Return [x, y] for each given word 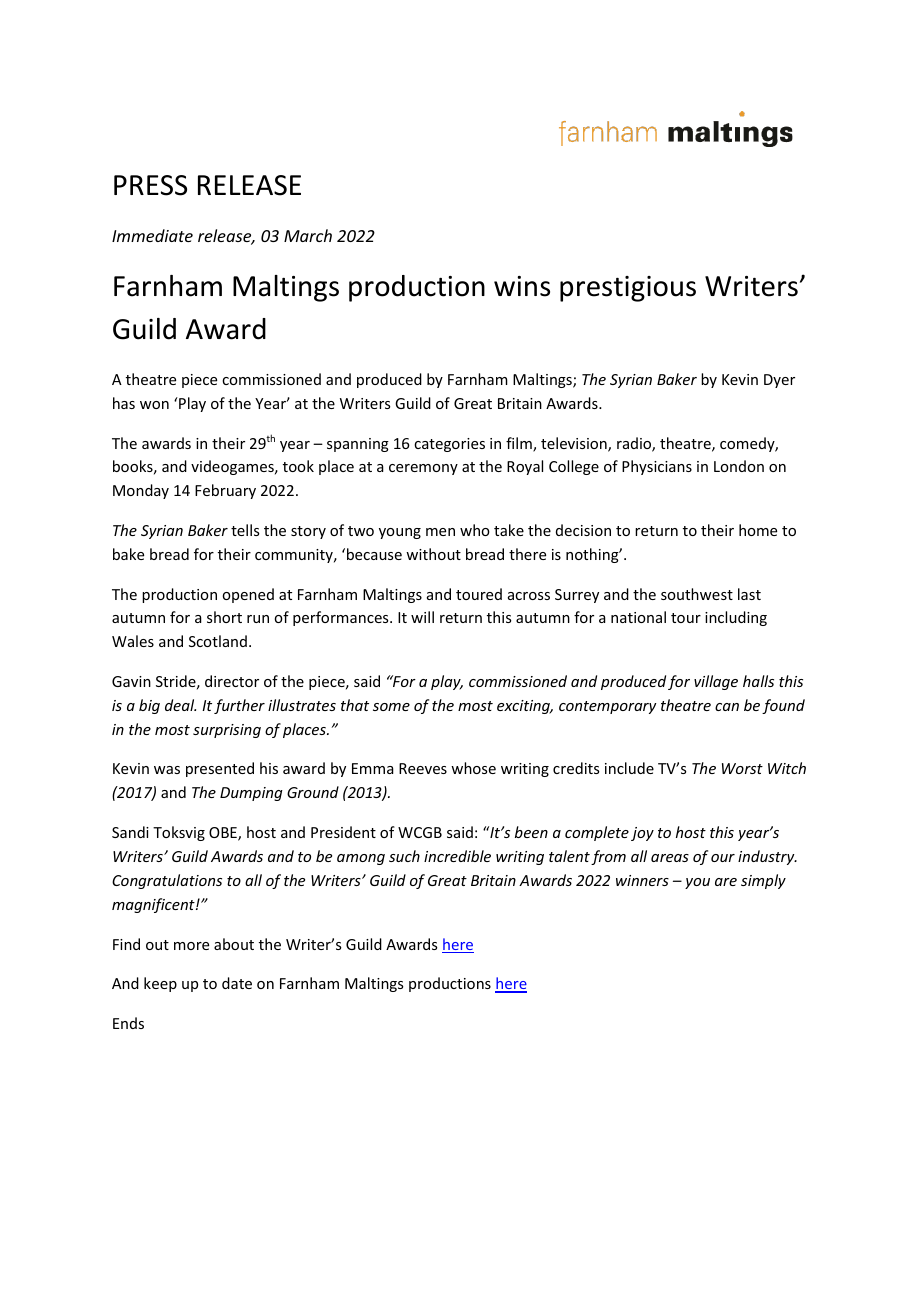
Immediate [152, 235]
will [422, 617]
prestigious [628, 289]
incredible [457, 856]
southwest [697, 594]
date [237, 983]
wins [522, 286]
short [224, 617]
